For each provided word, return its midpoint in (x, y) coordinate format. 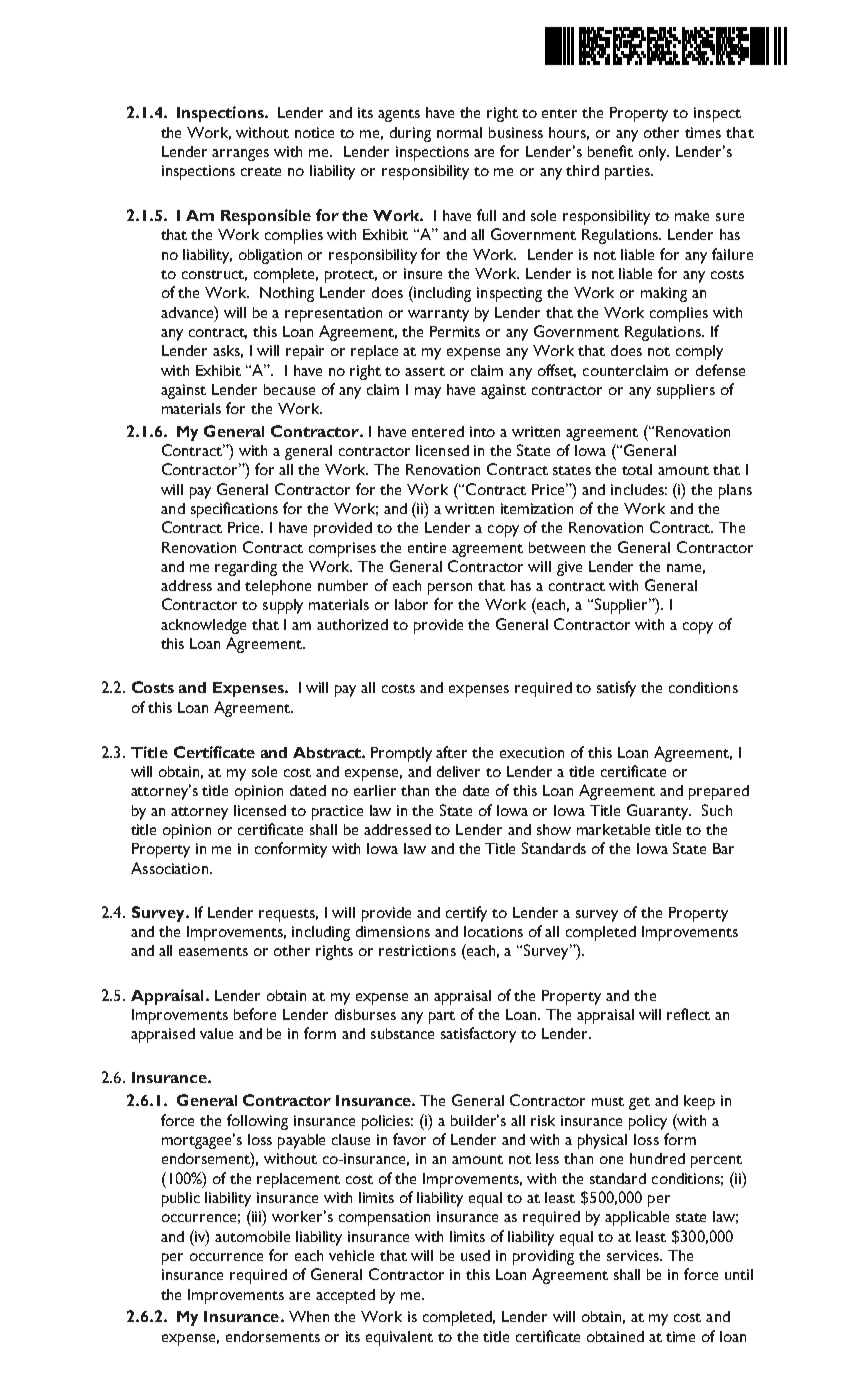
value (216, 1033)
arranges (240, 155)
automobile (252, 1236)
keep (699, 1102)
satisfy (616, 689)
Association (169, 868)
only (654, 153)
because (289, 389)
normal (459, 132)
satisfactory (478, 1035)
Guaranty (659, 812)
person (450, 589)
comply (699, 352)
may (428, 393)
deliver (458, 771)
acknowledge (203, 626)
